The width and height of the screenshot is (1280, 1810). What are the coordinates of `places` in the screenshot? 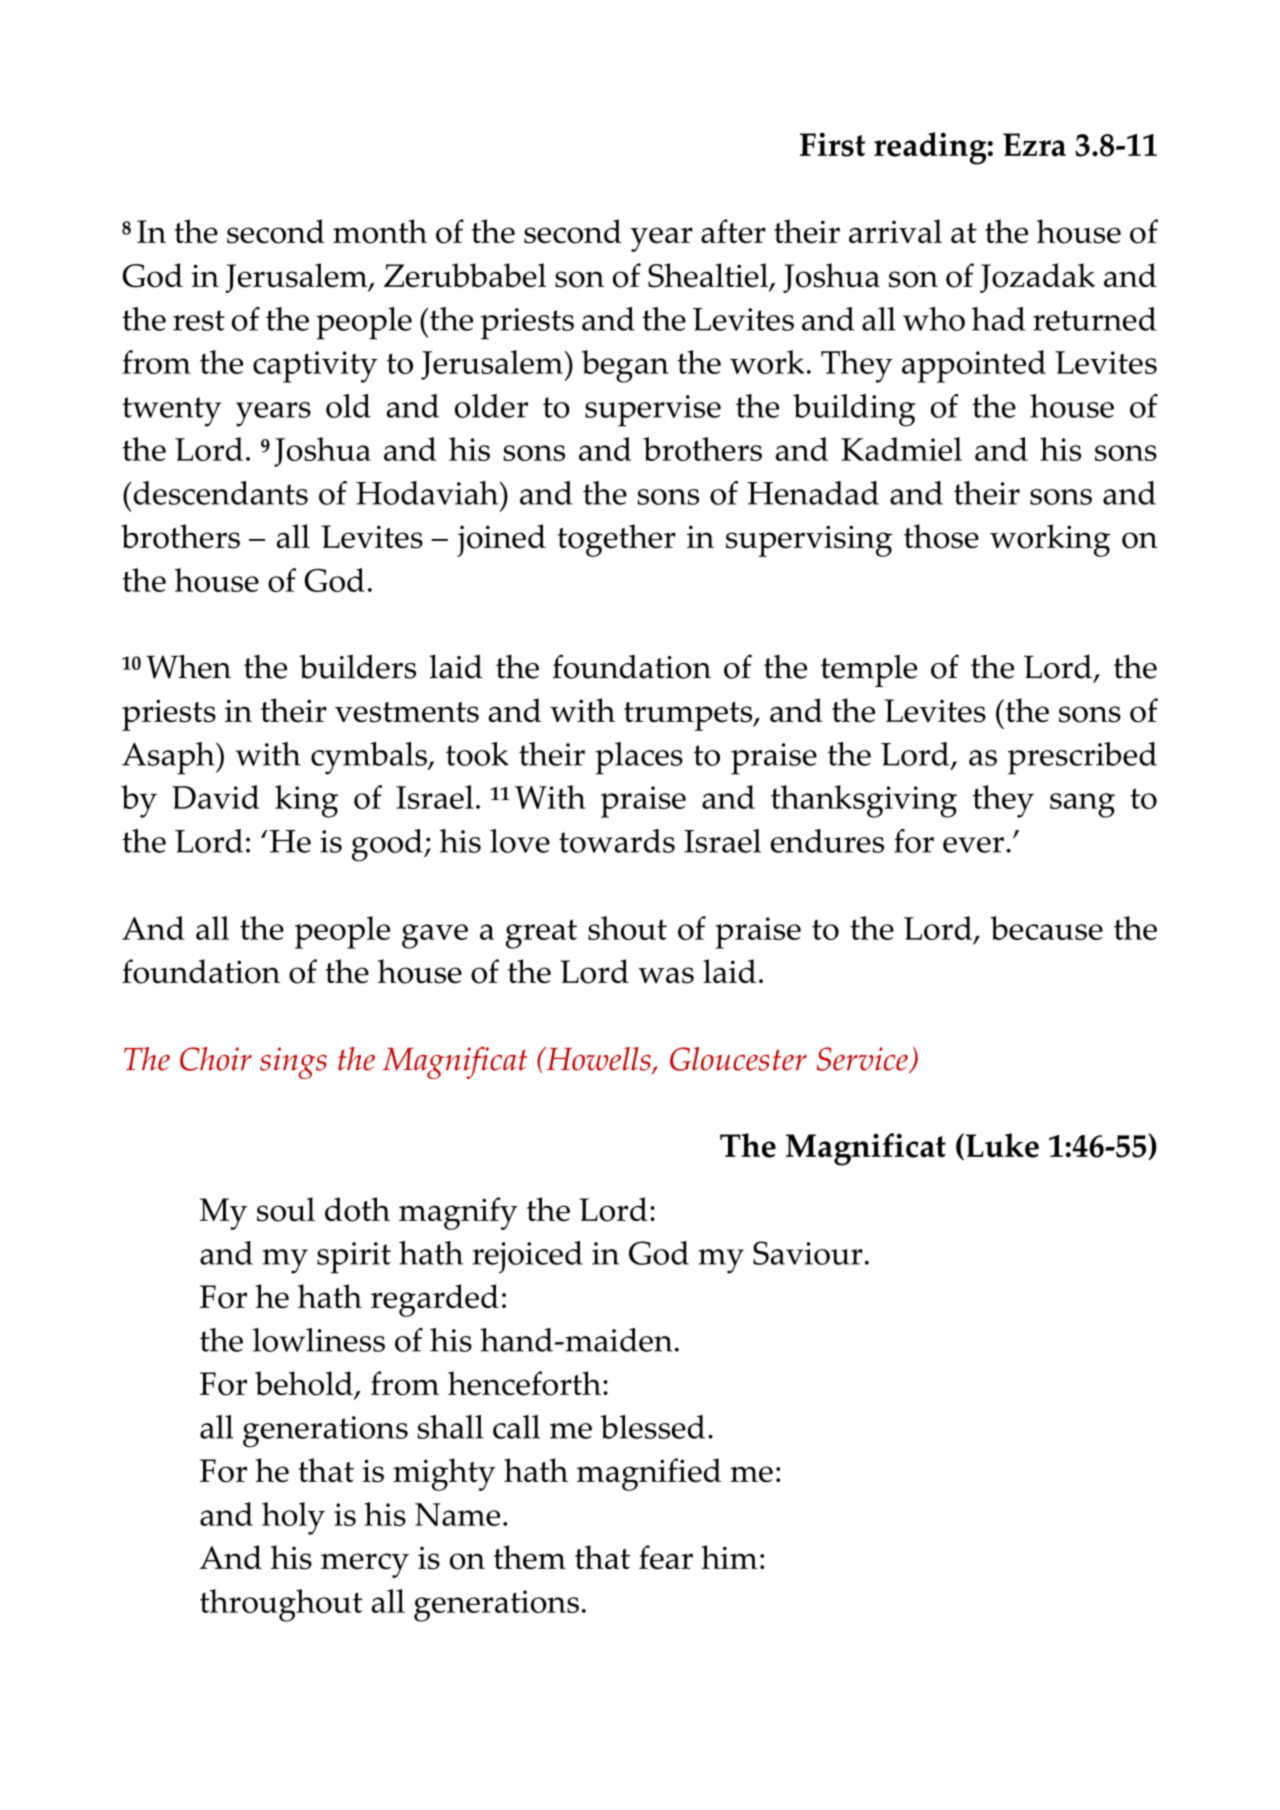 It's located at (639, 758).
